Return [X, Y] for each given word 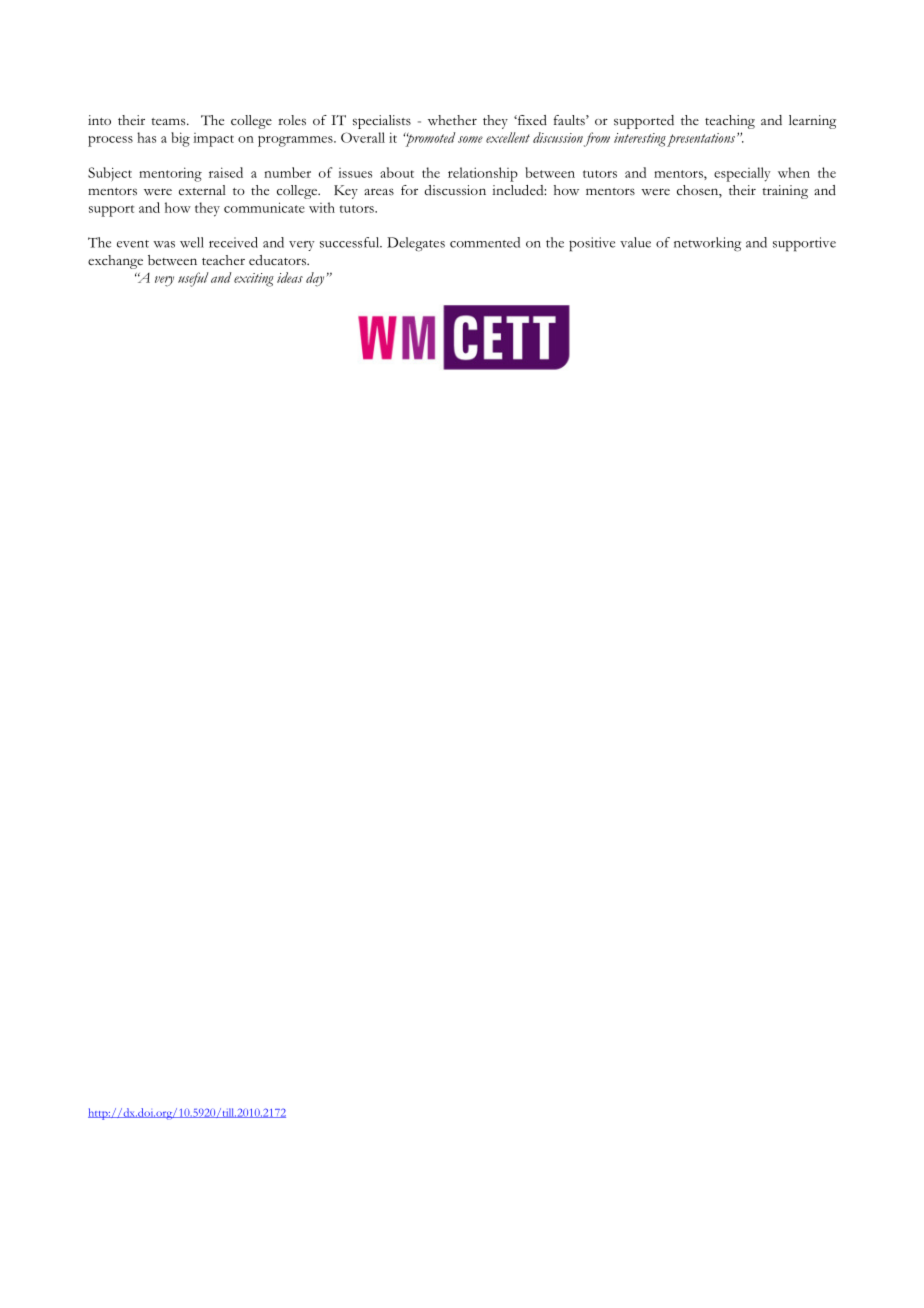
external [202, 190]
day [316, 279]
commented [485, 242]
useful [193, 279]
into [99, 120]
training [785, 192]
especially [742, 174]
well [192, 242]
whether [452, 120]
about [397, 172]
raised [226, 172]
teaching [730, 122]
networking [707, 244]
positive [592, 244]
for [409, 190]
